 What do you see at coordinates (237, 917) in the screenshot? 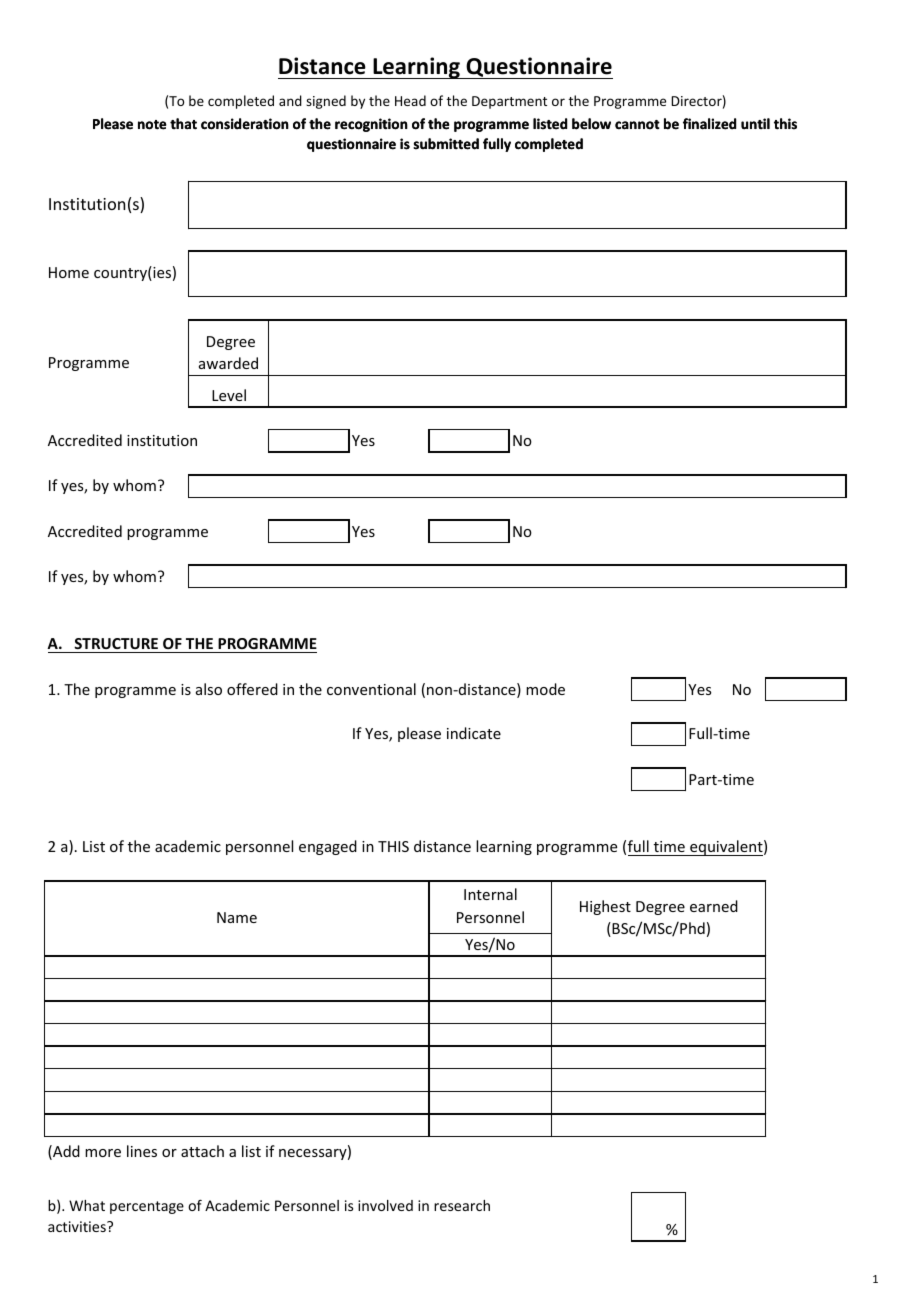
I see `Name` at bounding box center [237, 917].
